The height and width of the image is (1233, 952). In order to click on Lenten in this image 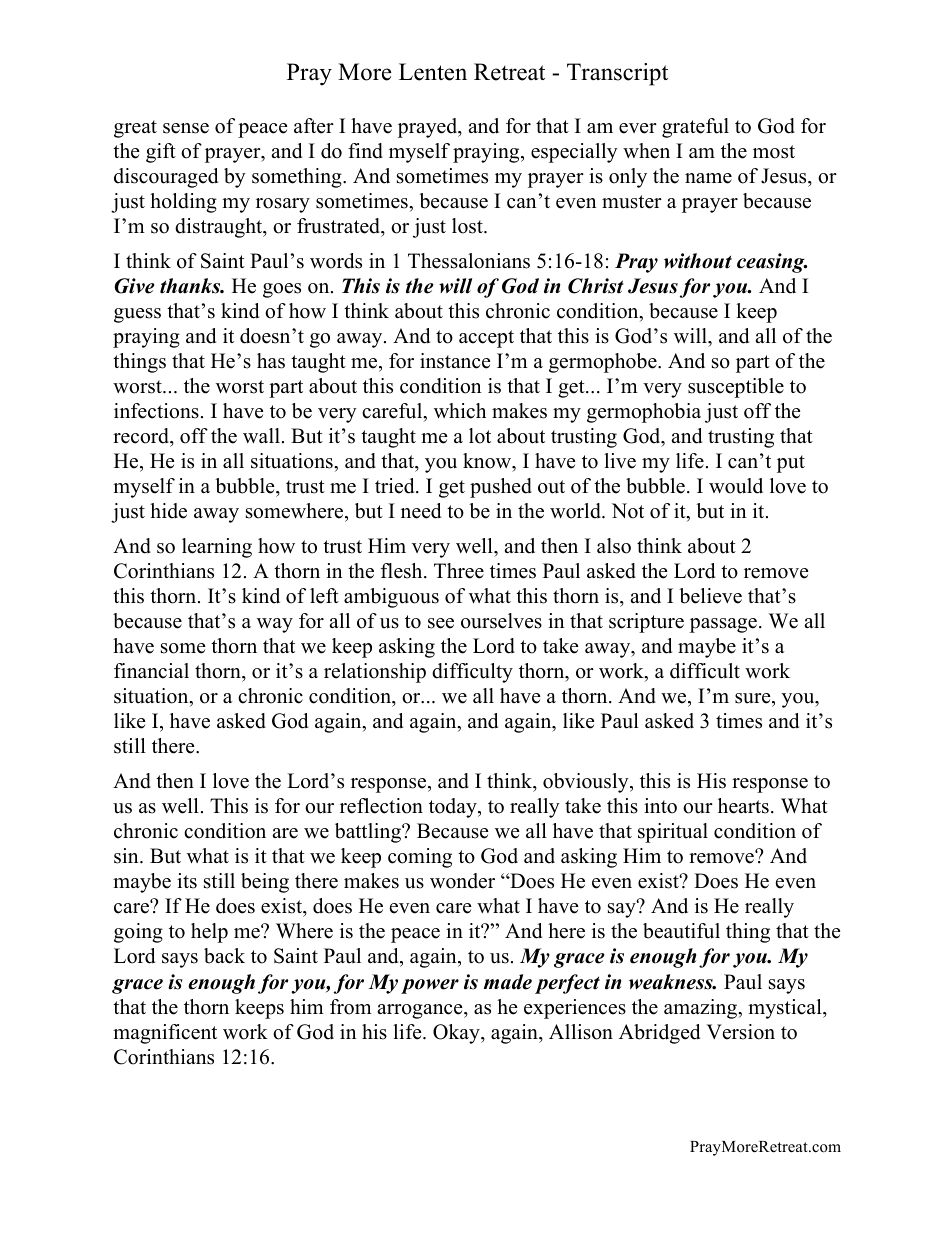, I will do `click(433, 72)`.
